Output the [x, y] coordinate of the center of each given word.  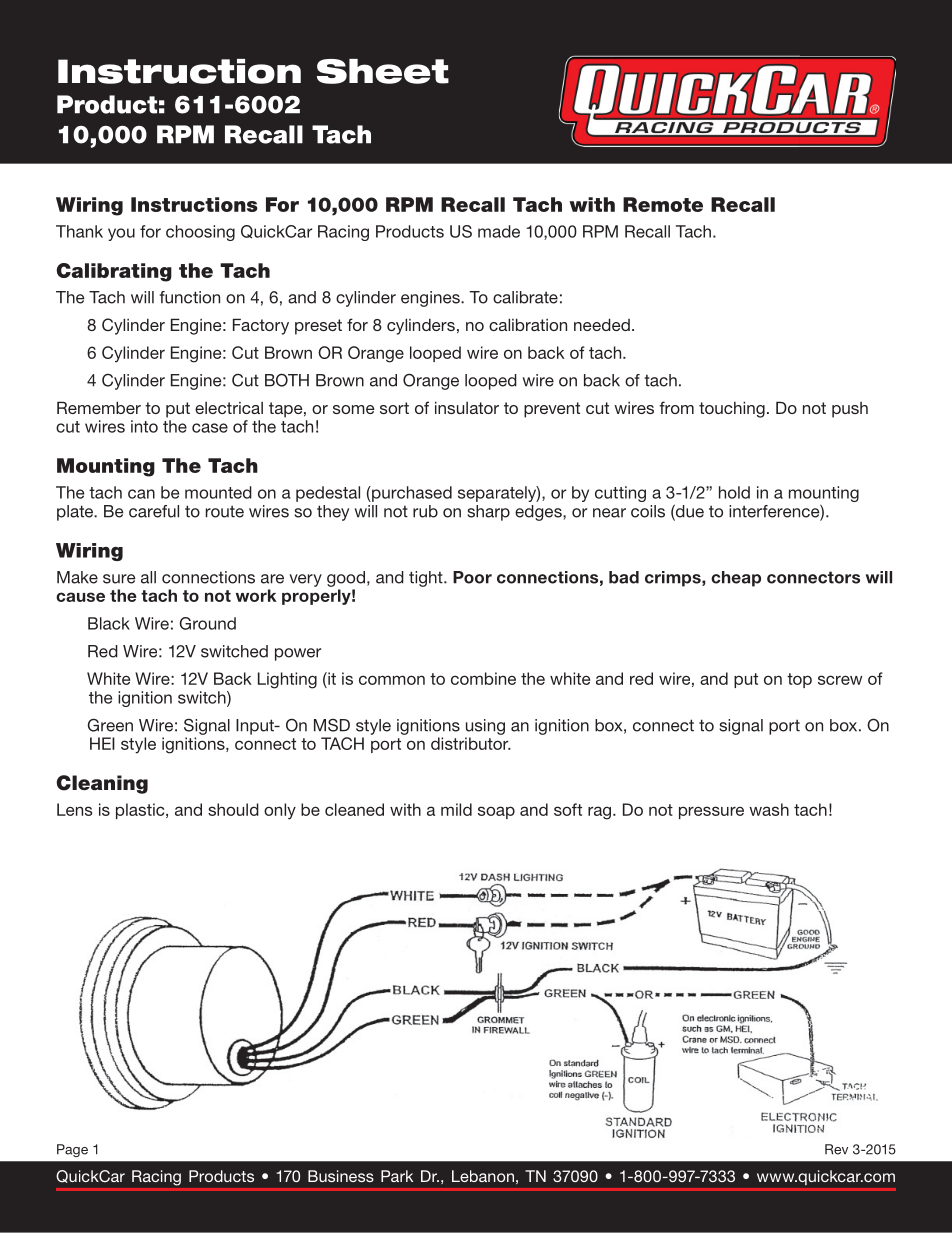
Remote [663, 204]
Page [72, 1150]
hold [734, 492]
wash [769, 809]
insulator [467, 407]
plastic [141, 811]
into [144, 426]
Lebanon [483, 1176]
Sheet [383, 71]
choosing [200, 233]
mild [456, 809]
